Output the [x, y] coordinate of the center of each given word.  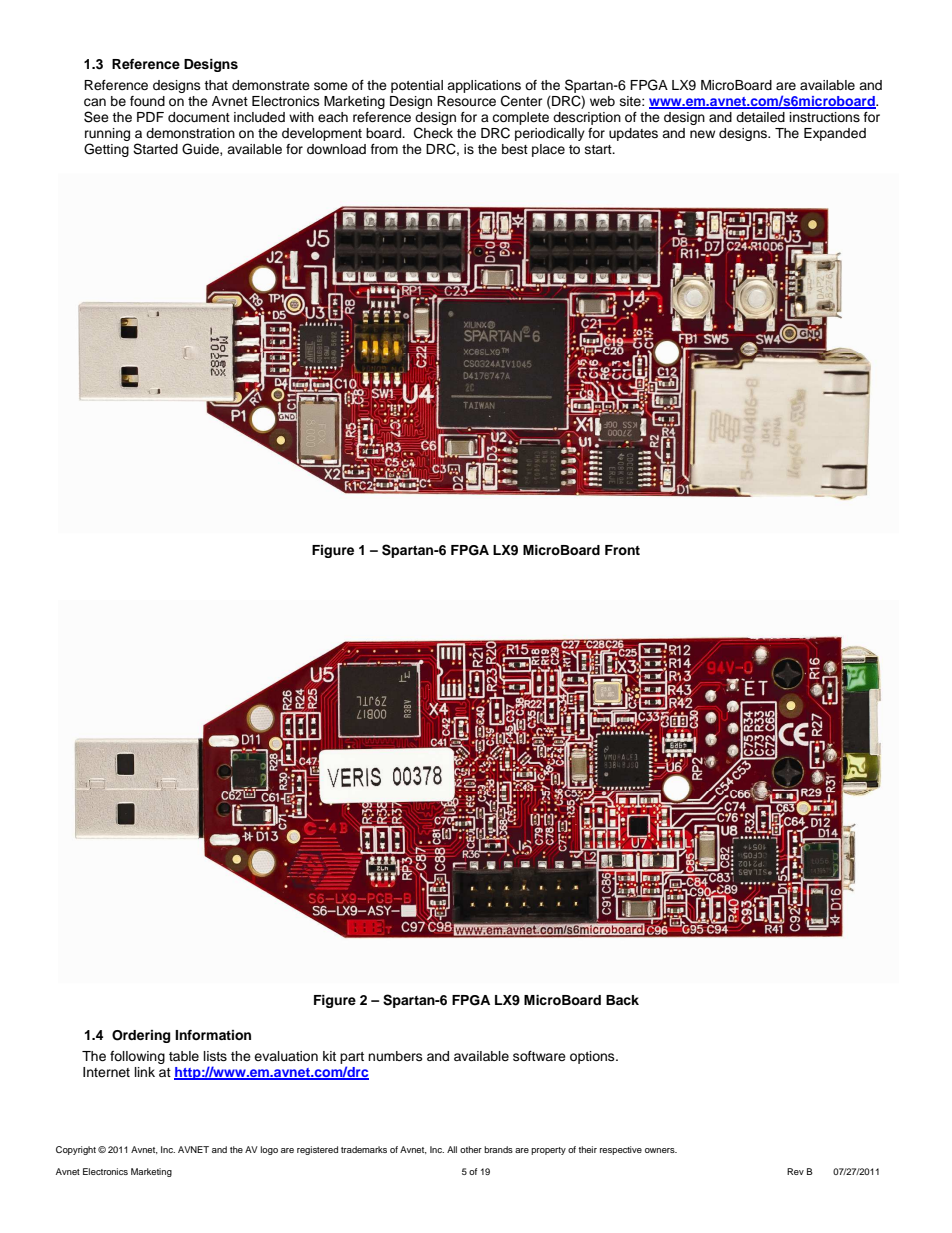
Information [213, 1035]
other [471, 1149]
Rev [795, 1171]
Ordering [141, 1036]
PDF [150, 117]
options [593, 1057]
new [702, 134]
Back [622, 1000]
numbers [395, 1056]
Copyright [76, 1150]
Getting [106, 150]
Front [622, 550]
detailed [760, 117]
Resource [466, 101]
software [539, 1056]
